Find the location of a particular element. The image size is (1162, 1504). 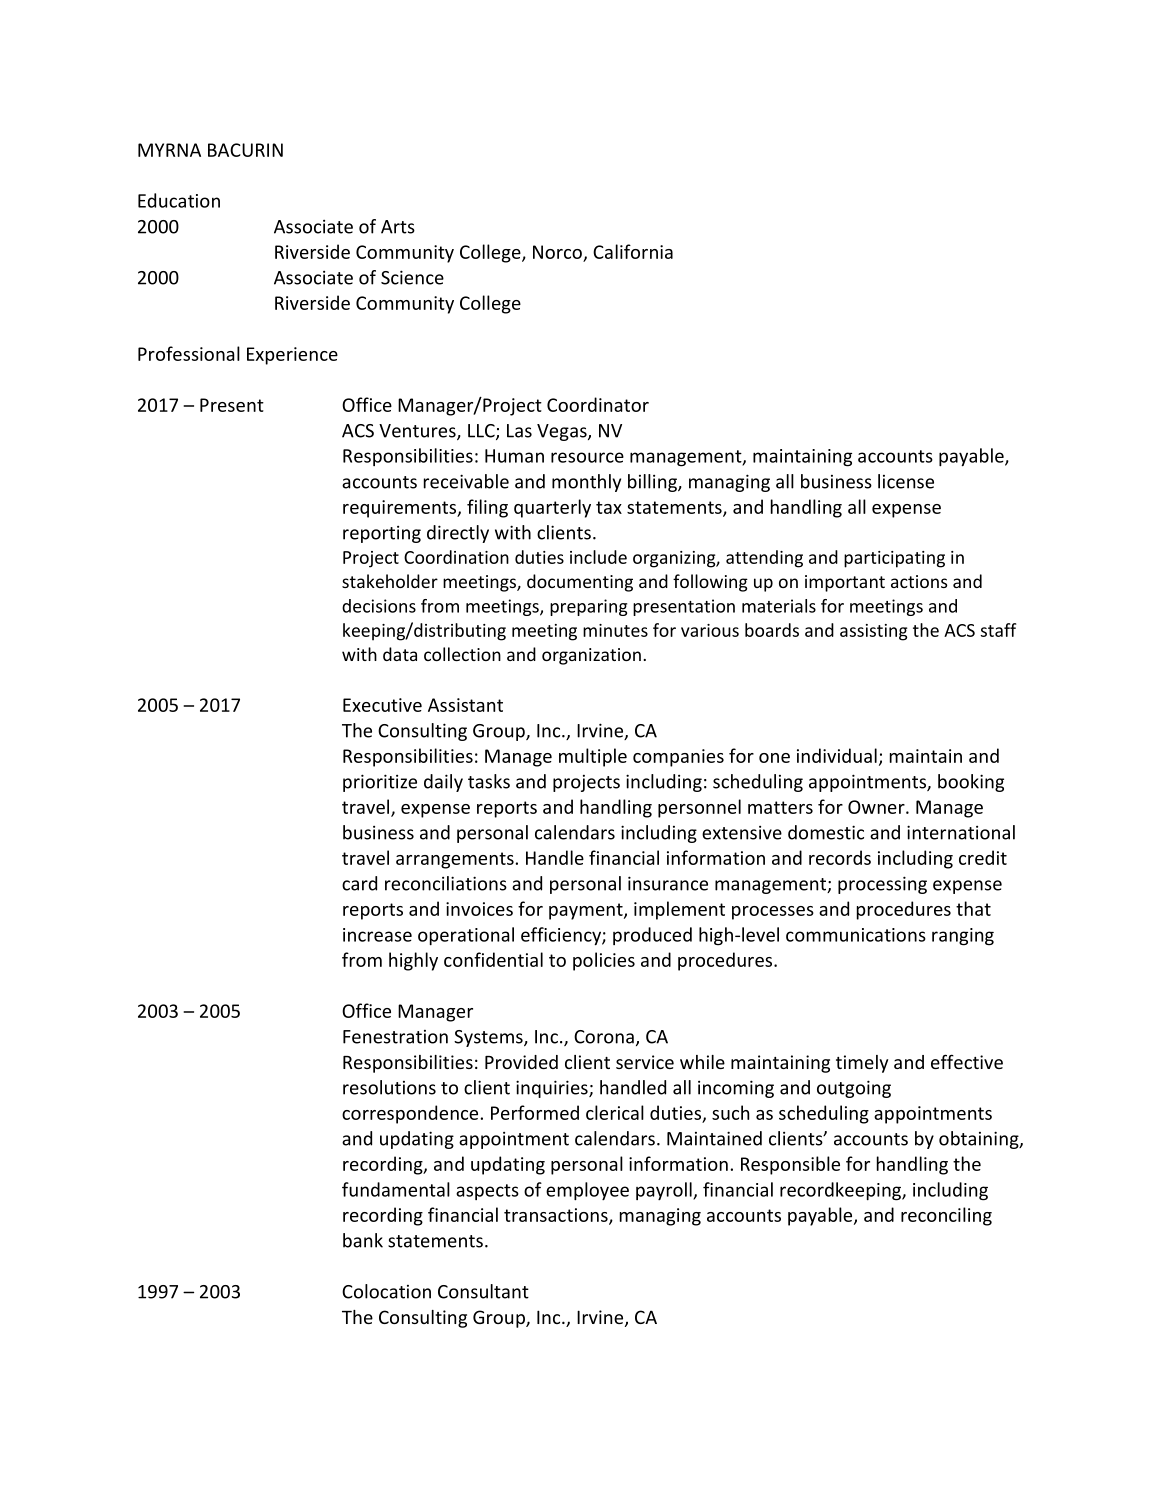

California is located at coordinates (633, 251).
